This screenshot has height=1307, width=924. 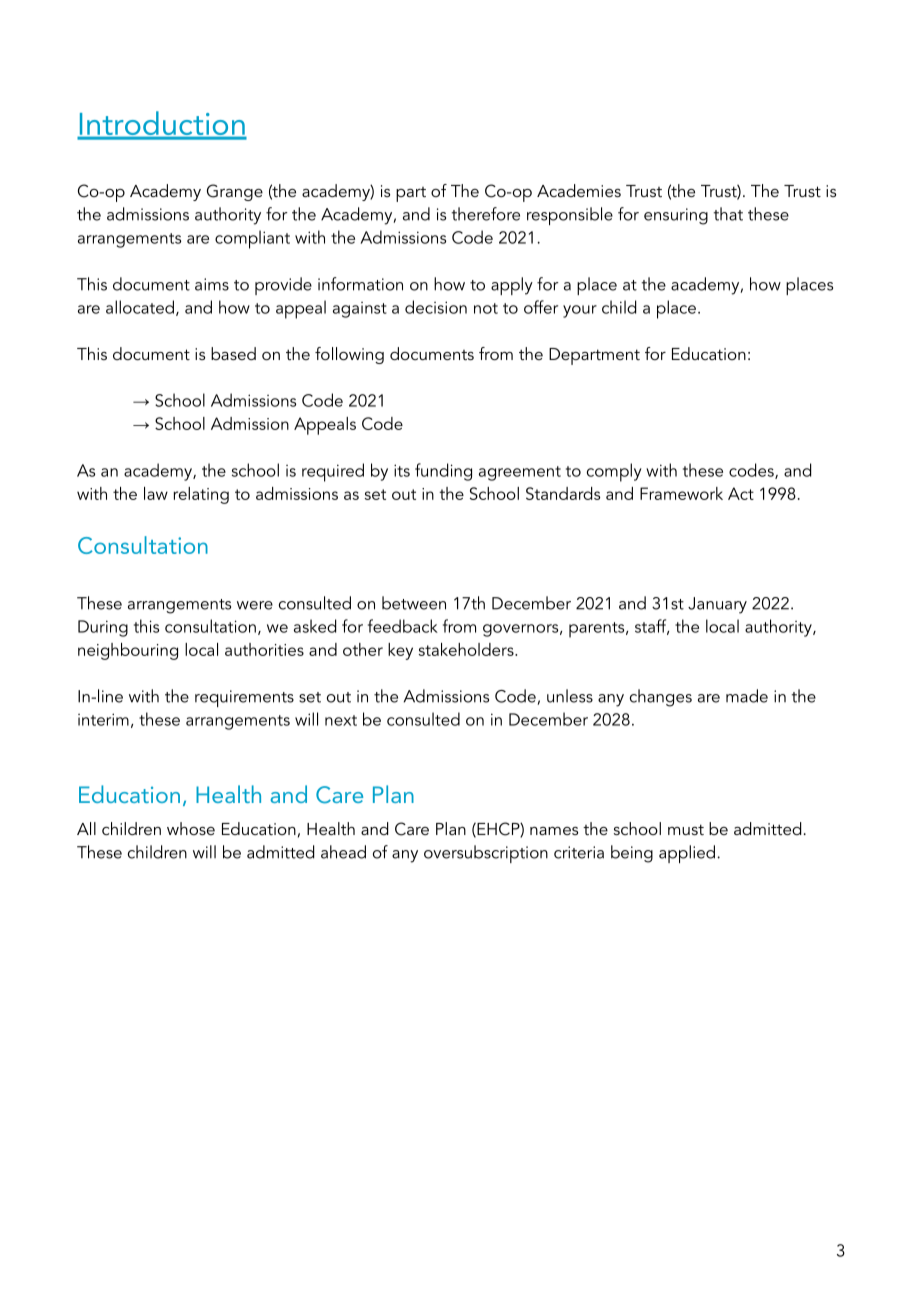 What do you see at coordinates (235, 192) in the screenshot?
I see `Grange` at bounding box center [235, 192].
